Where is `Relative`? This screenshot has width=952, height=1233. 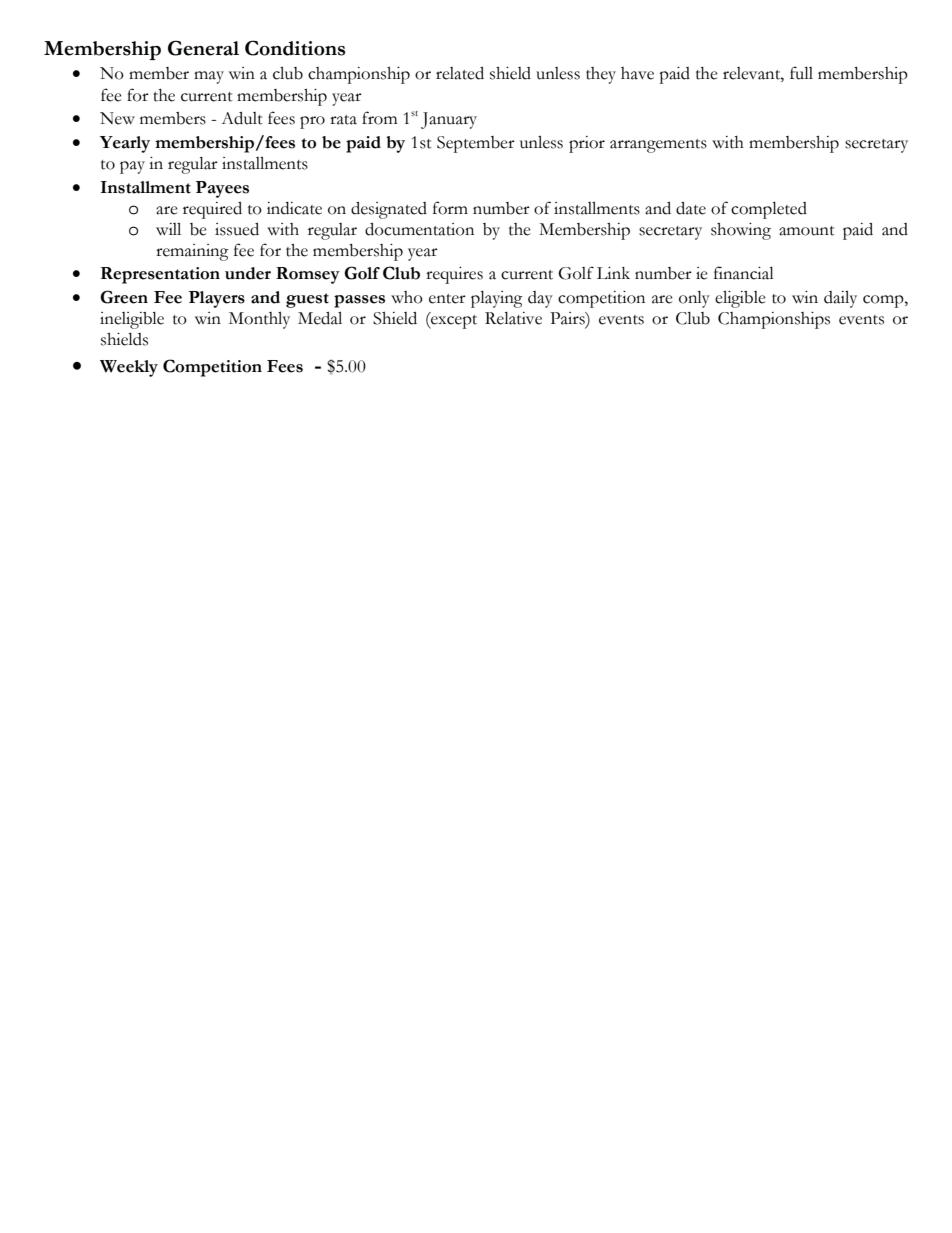
Relative is located at coordinates (513, 318).
